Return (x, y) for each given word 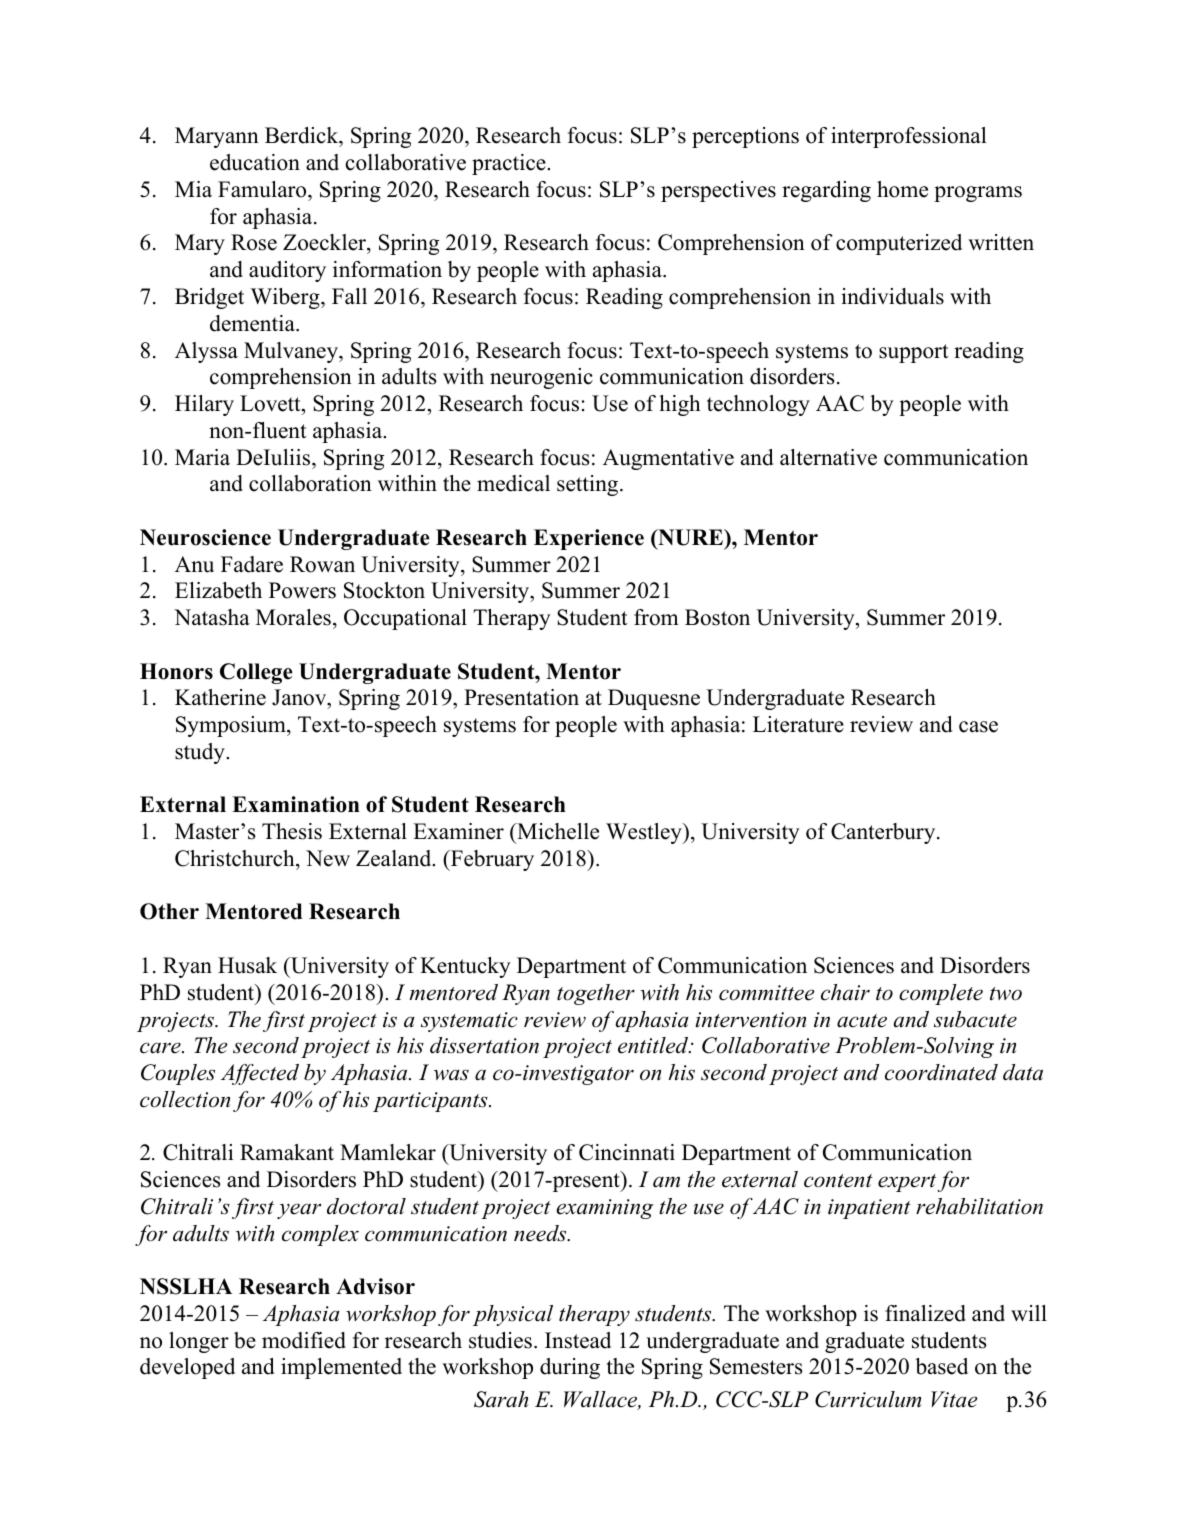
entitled (654, 1045)
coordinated (941, 1072)
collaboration (310, 483)
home (902, 189)
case (978, 727)
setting (589, 485)
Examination (296, 804)
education (255, 162)
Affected (260, 1074)
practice (510, 164)
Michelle (557, 831)
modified (304, 1340)
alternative (828, 457)
